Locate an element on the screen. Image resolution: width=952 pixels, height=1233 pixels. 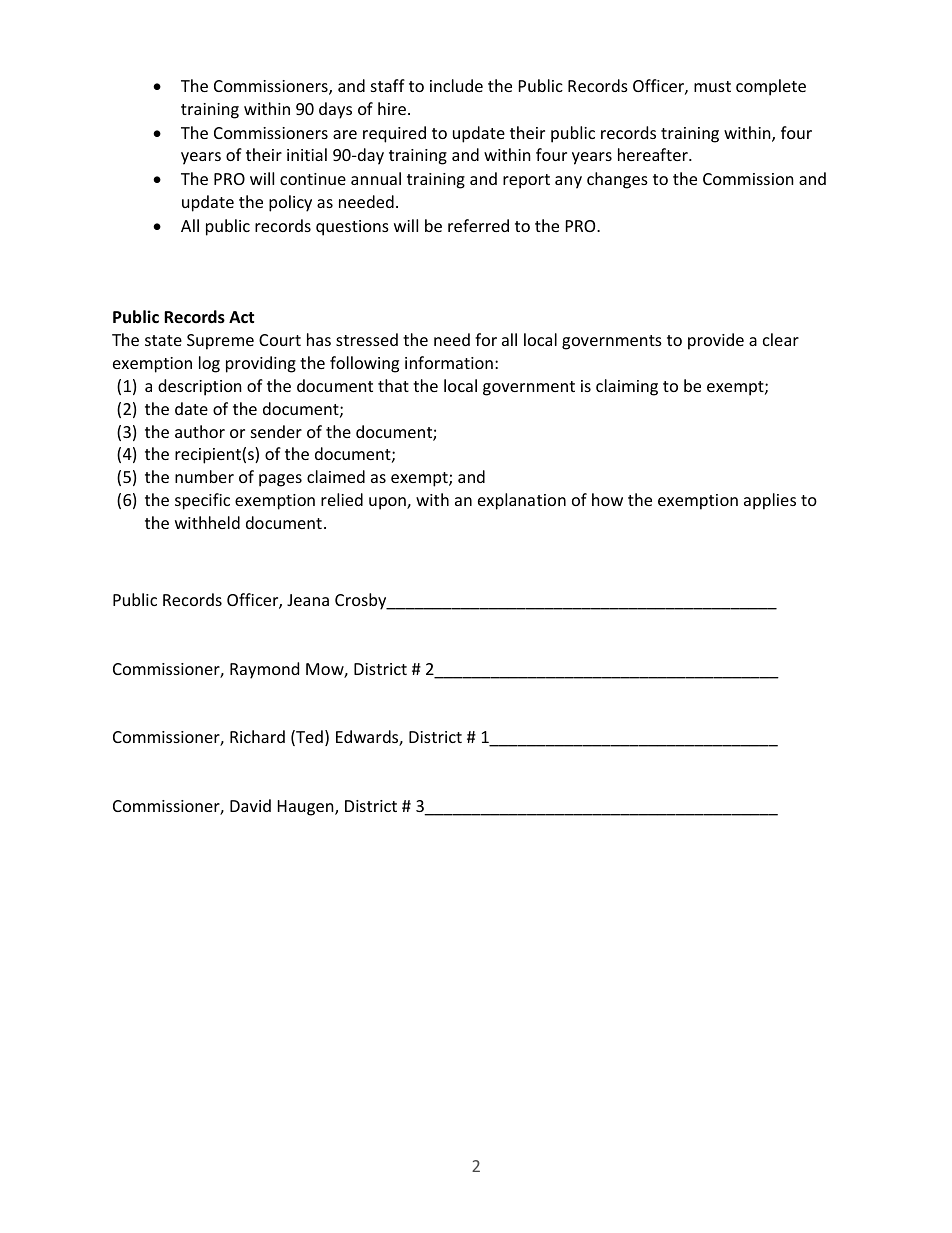
applies is located at coordinates (770, 501).
